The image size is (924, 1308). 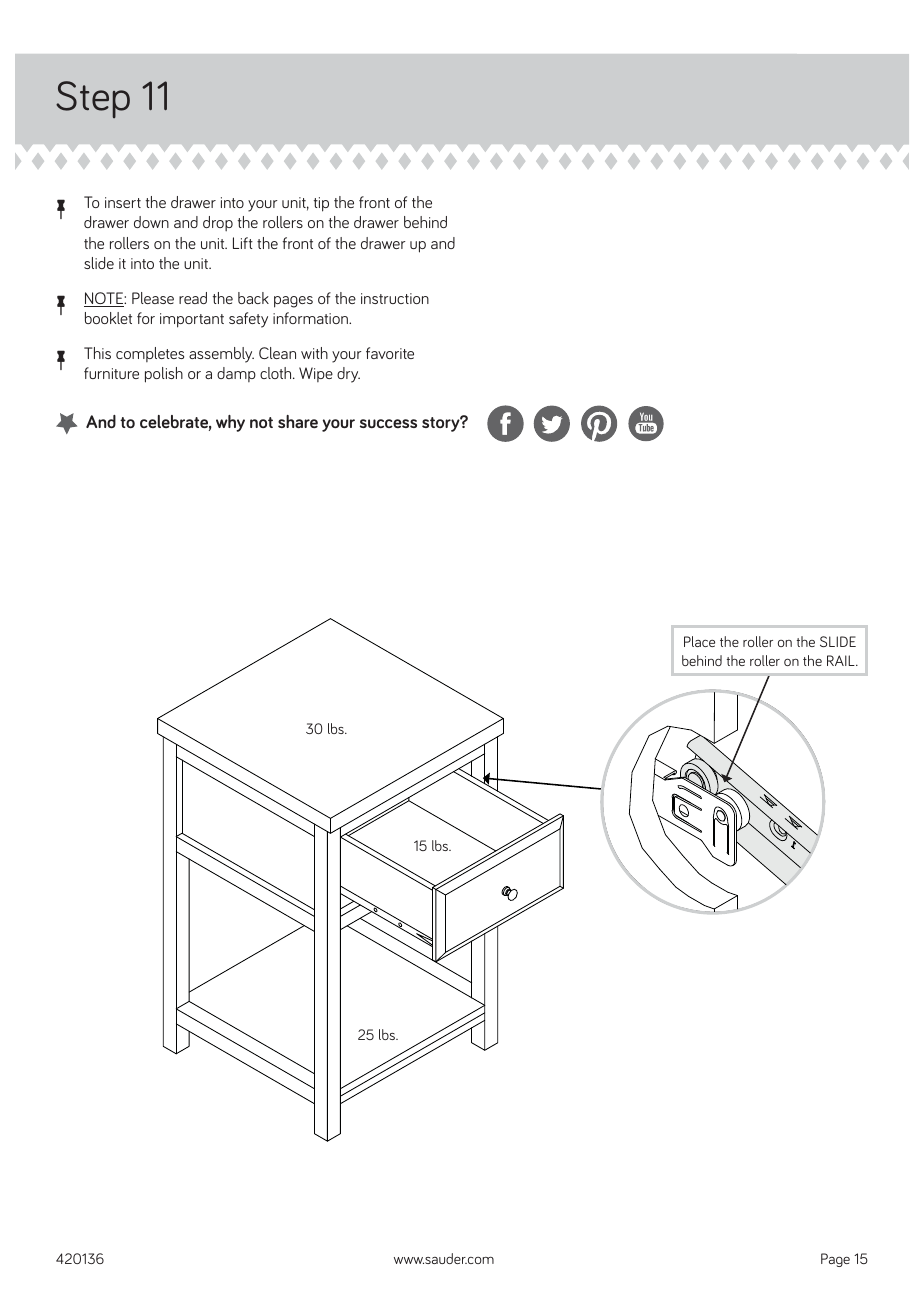 I want to click on polish, so click(x=164, y=375).
